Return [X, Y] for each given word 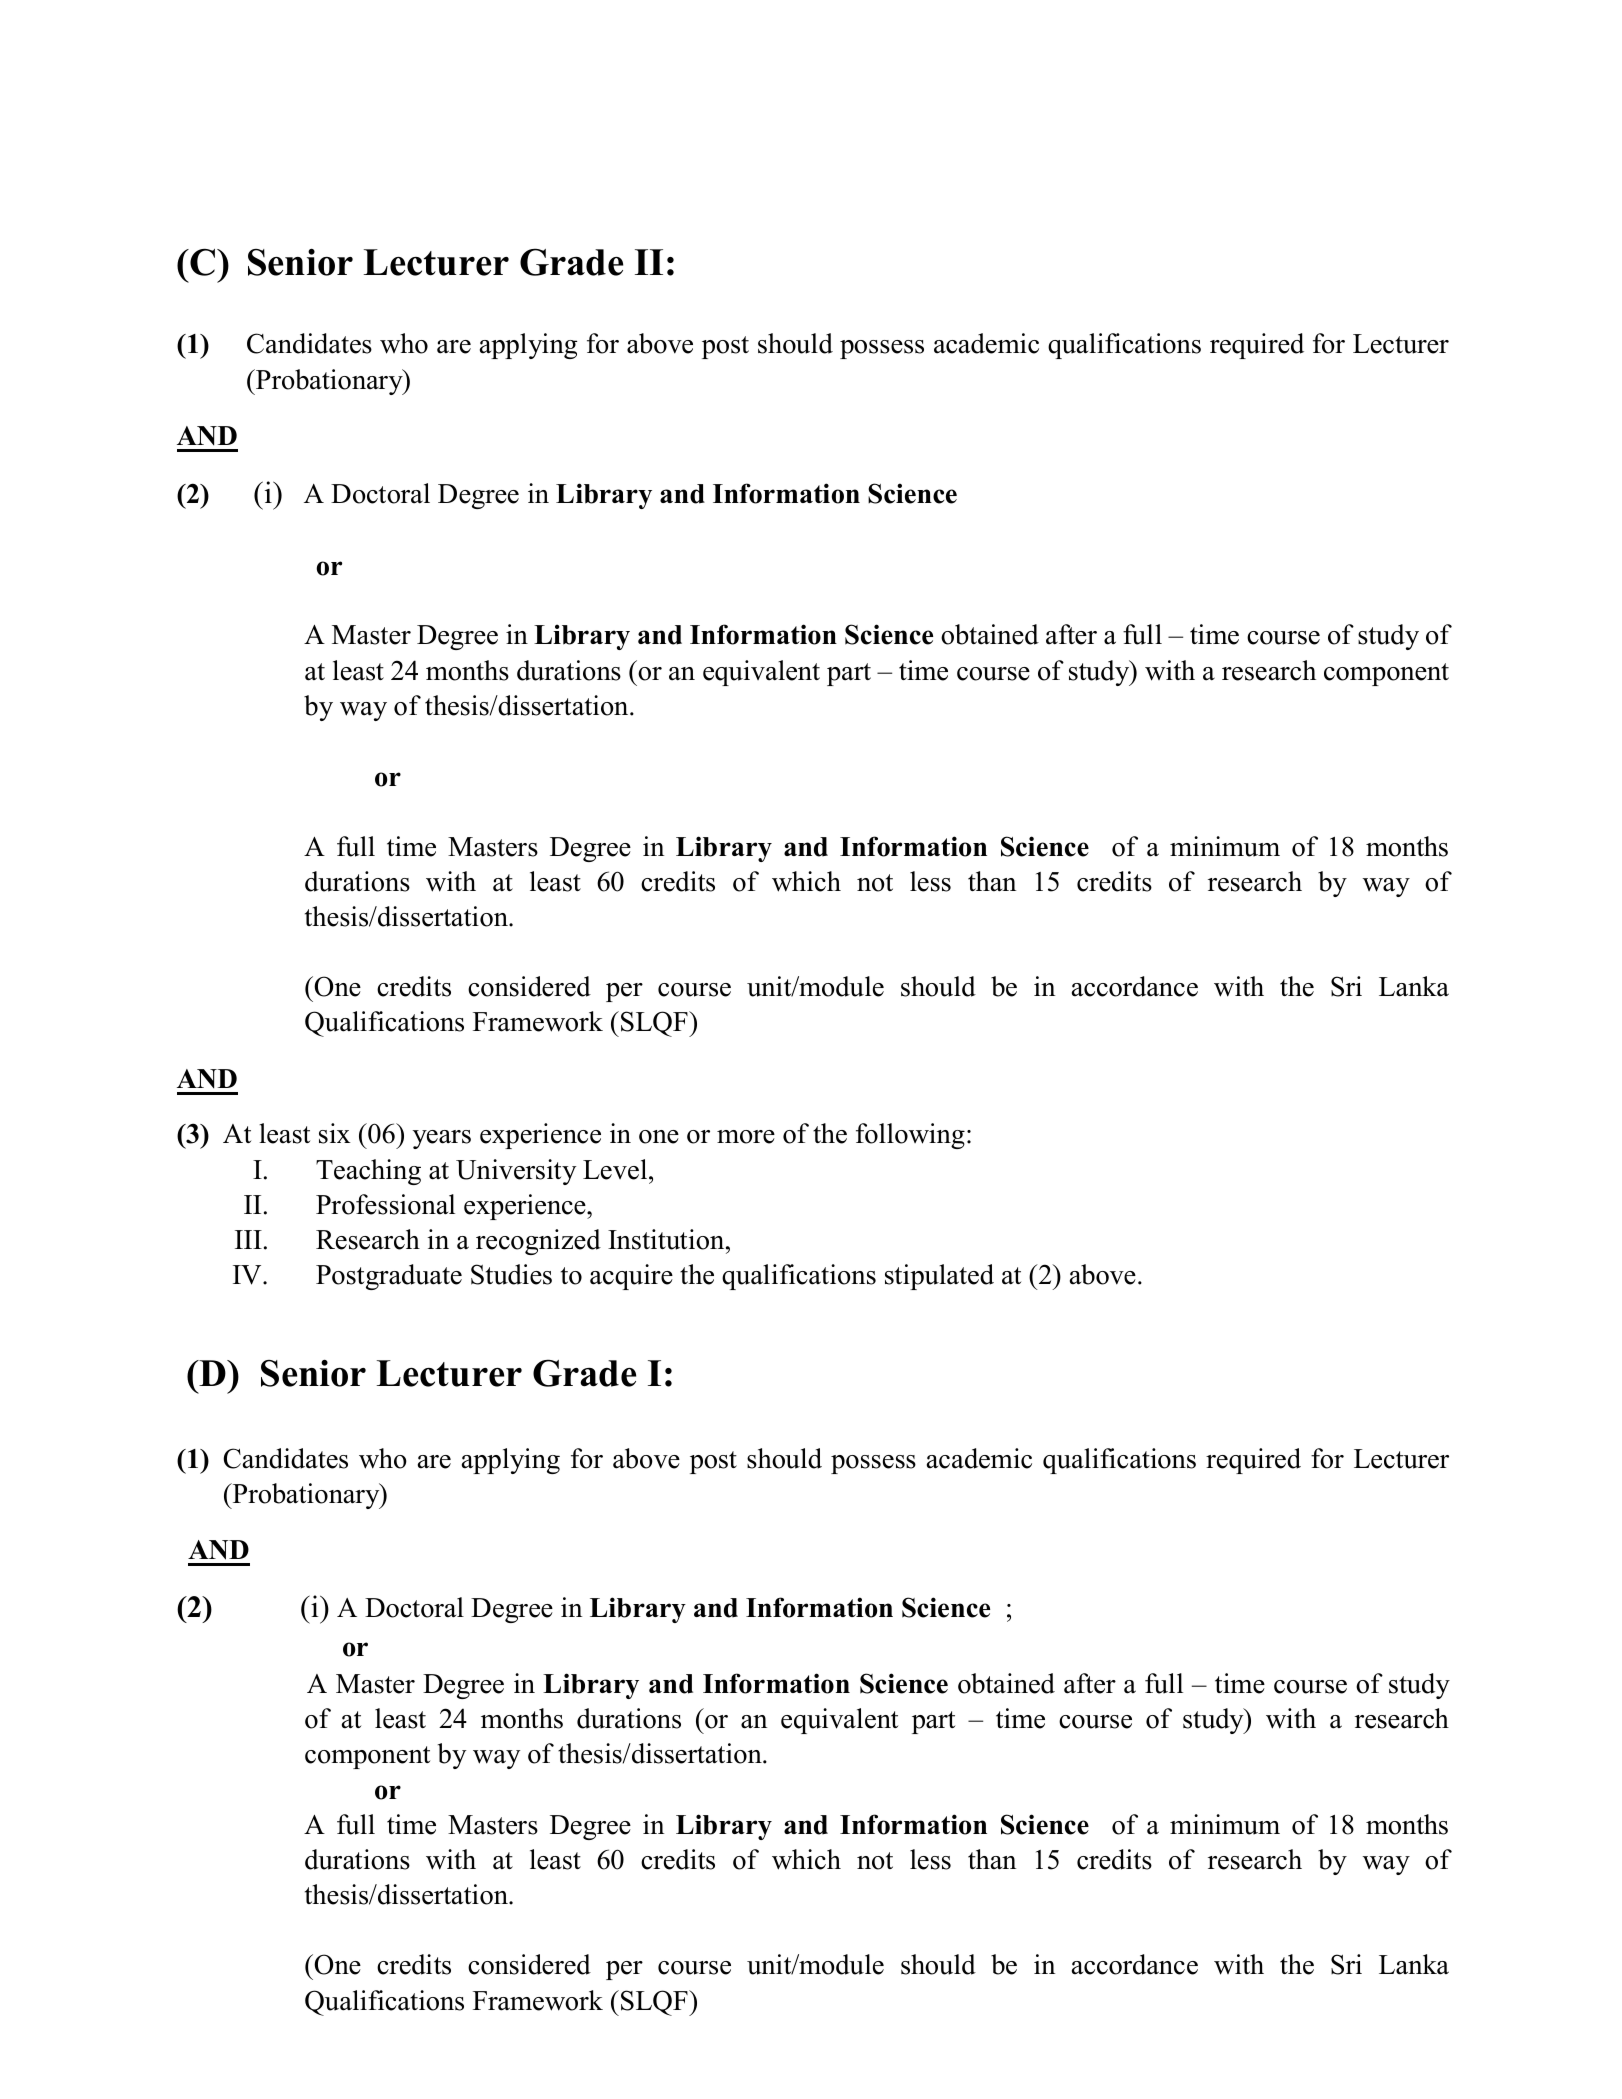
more [746, 1137]
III [248, 1239]
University [516, 1172]
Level [616, 1169]
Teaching [368, 1172]
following [910, 1136]
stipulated [939, 1277]
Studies [511, 1274]
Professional [385, 1204]
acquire [631, 1277]
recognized [538, 1242]
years [442, 1139]
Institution [667, 1239]
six [335, 1133]
